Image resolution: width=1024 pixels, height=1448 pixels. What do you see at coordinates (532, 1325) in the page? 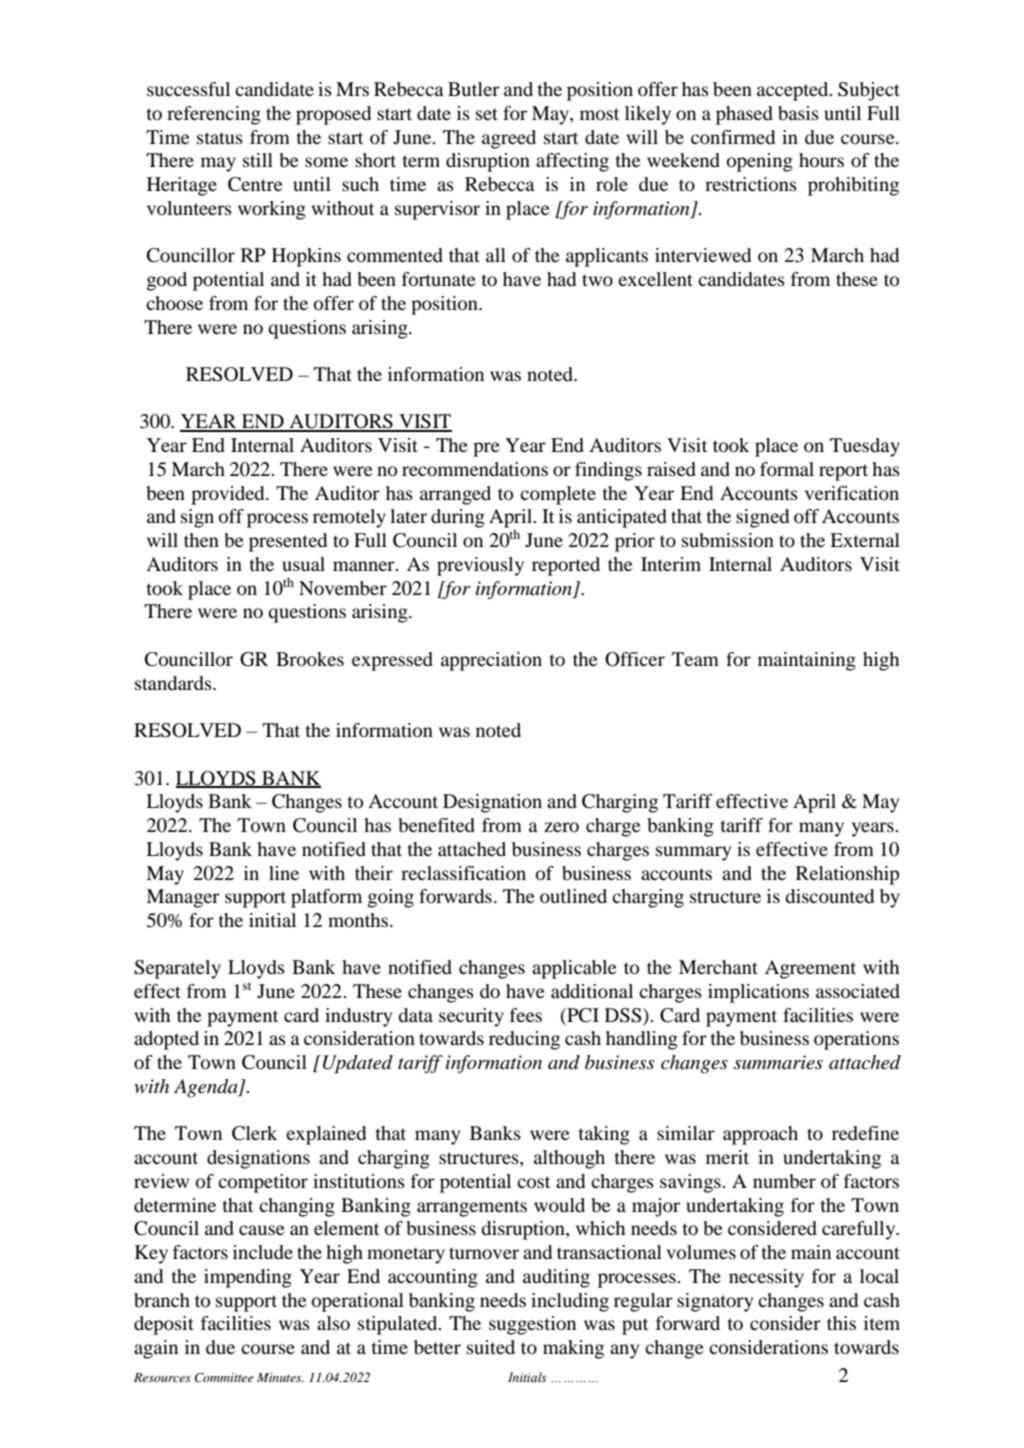
I see `suggestion` at bounding box center [532, 1325].
